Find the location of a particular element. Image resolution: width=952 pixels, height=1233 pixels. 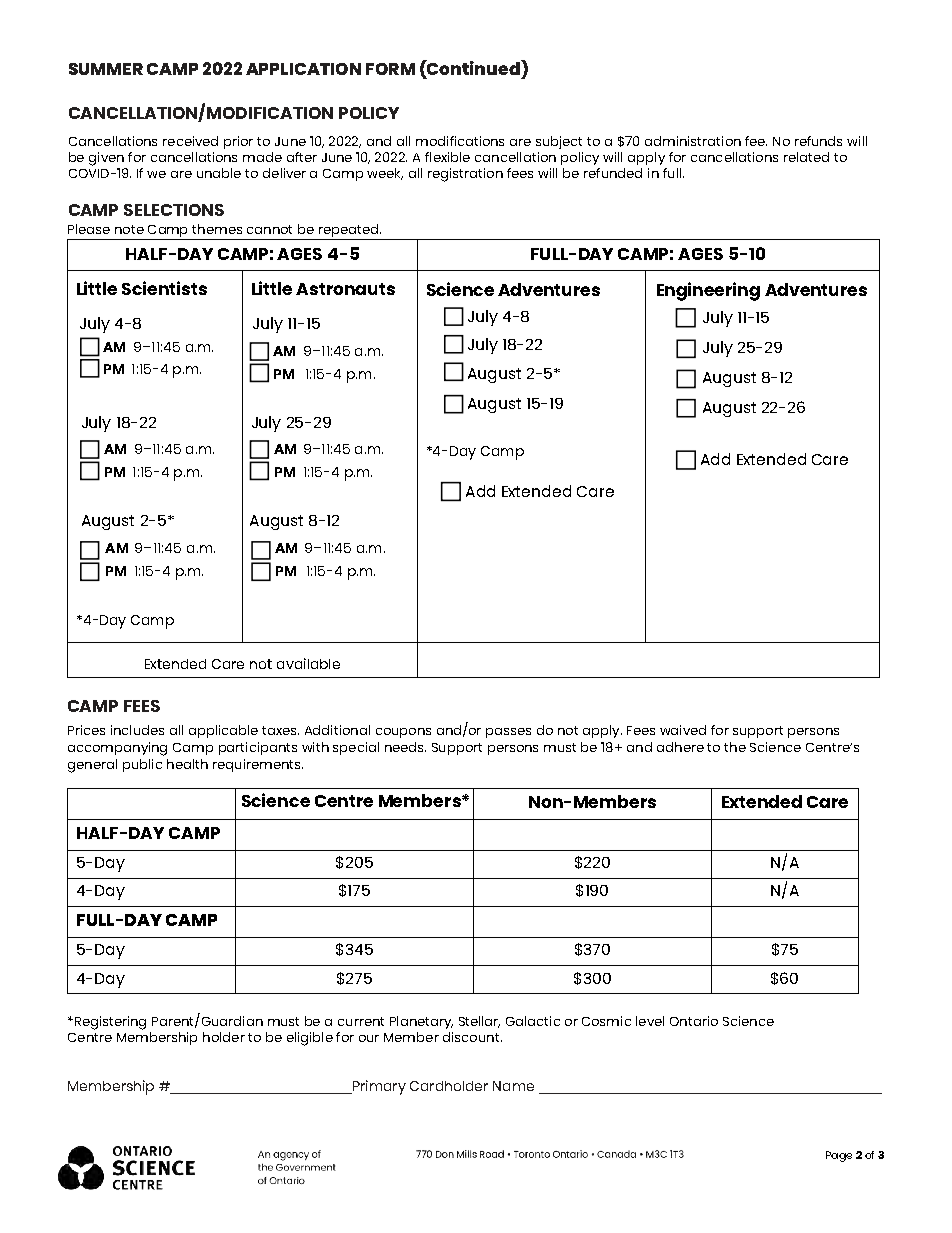

administration is located at coordinates (693, 141).
